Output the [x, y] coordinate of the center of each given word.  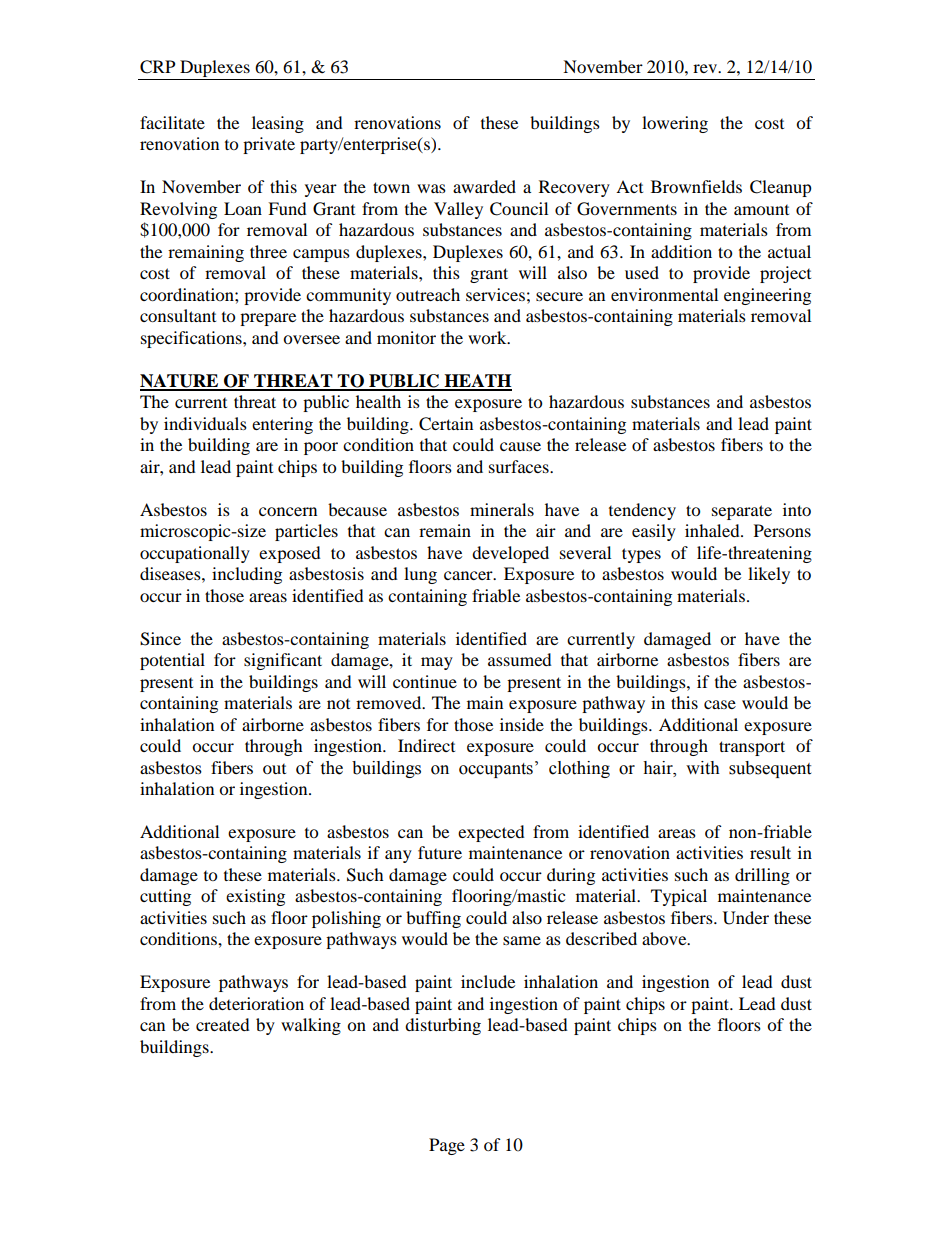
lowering [675, 124]
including [247, 575]
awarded [484, 186]
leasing [278, 124]
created [223, 1024]
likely [769, 575]
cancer [469, 575]
